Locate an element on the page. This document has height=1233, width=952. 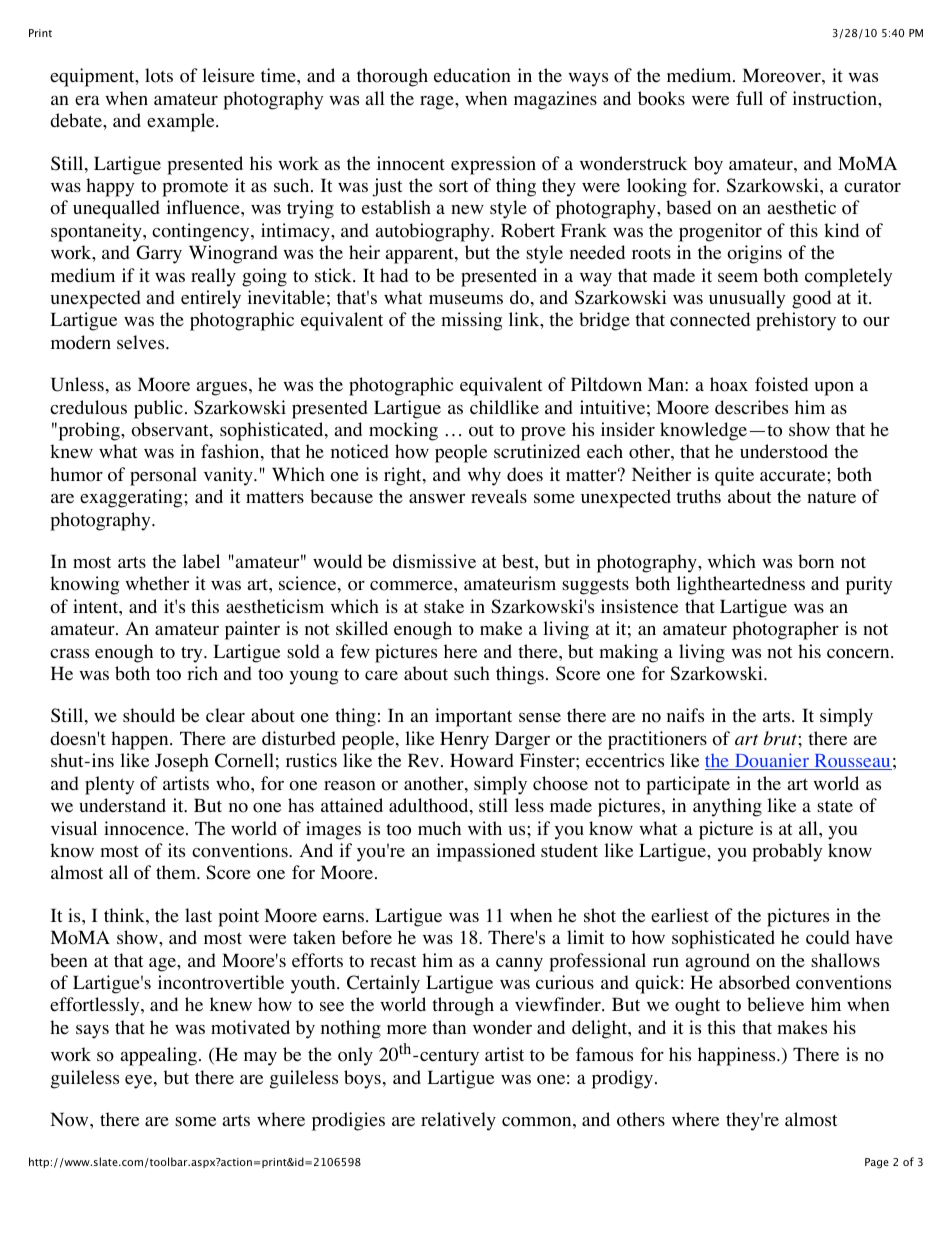
example is located at coordinates (182, 122).
